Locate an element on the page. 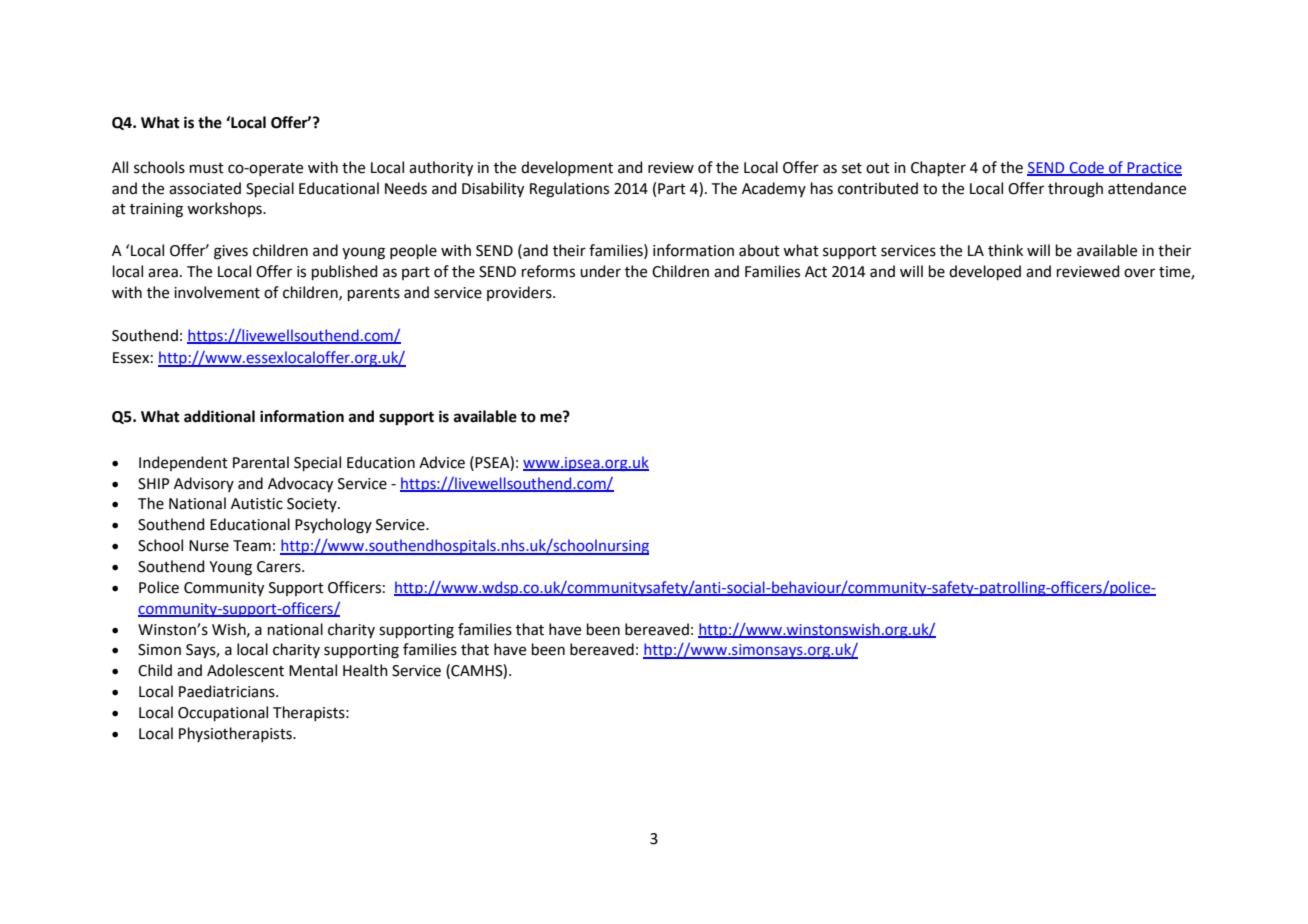  Parental is located at coordinates (261, 462).
